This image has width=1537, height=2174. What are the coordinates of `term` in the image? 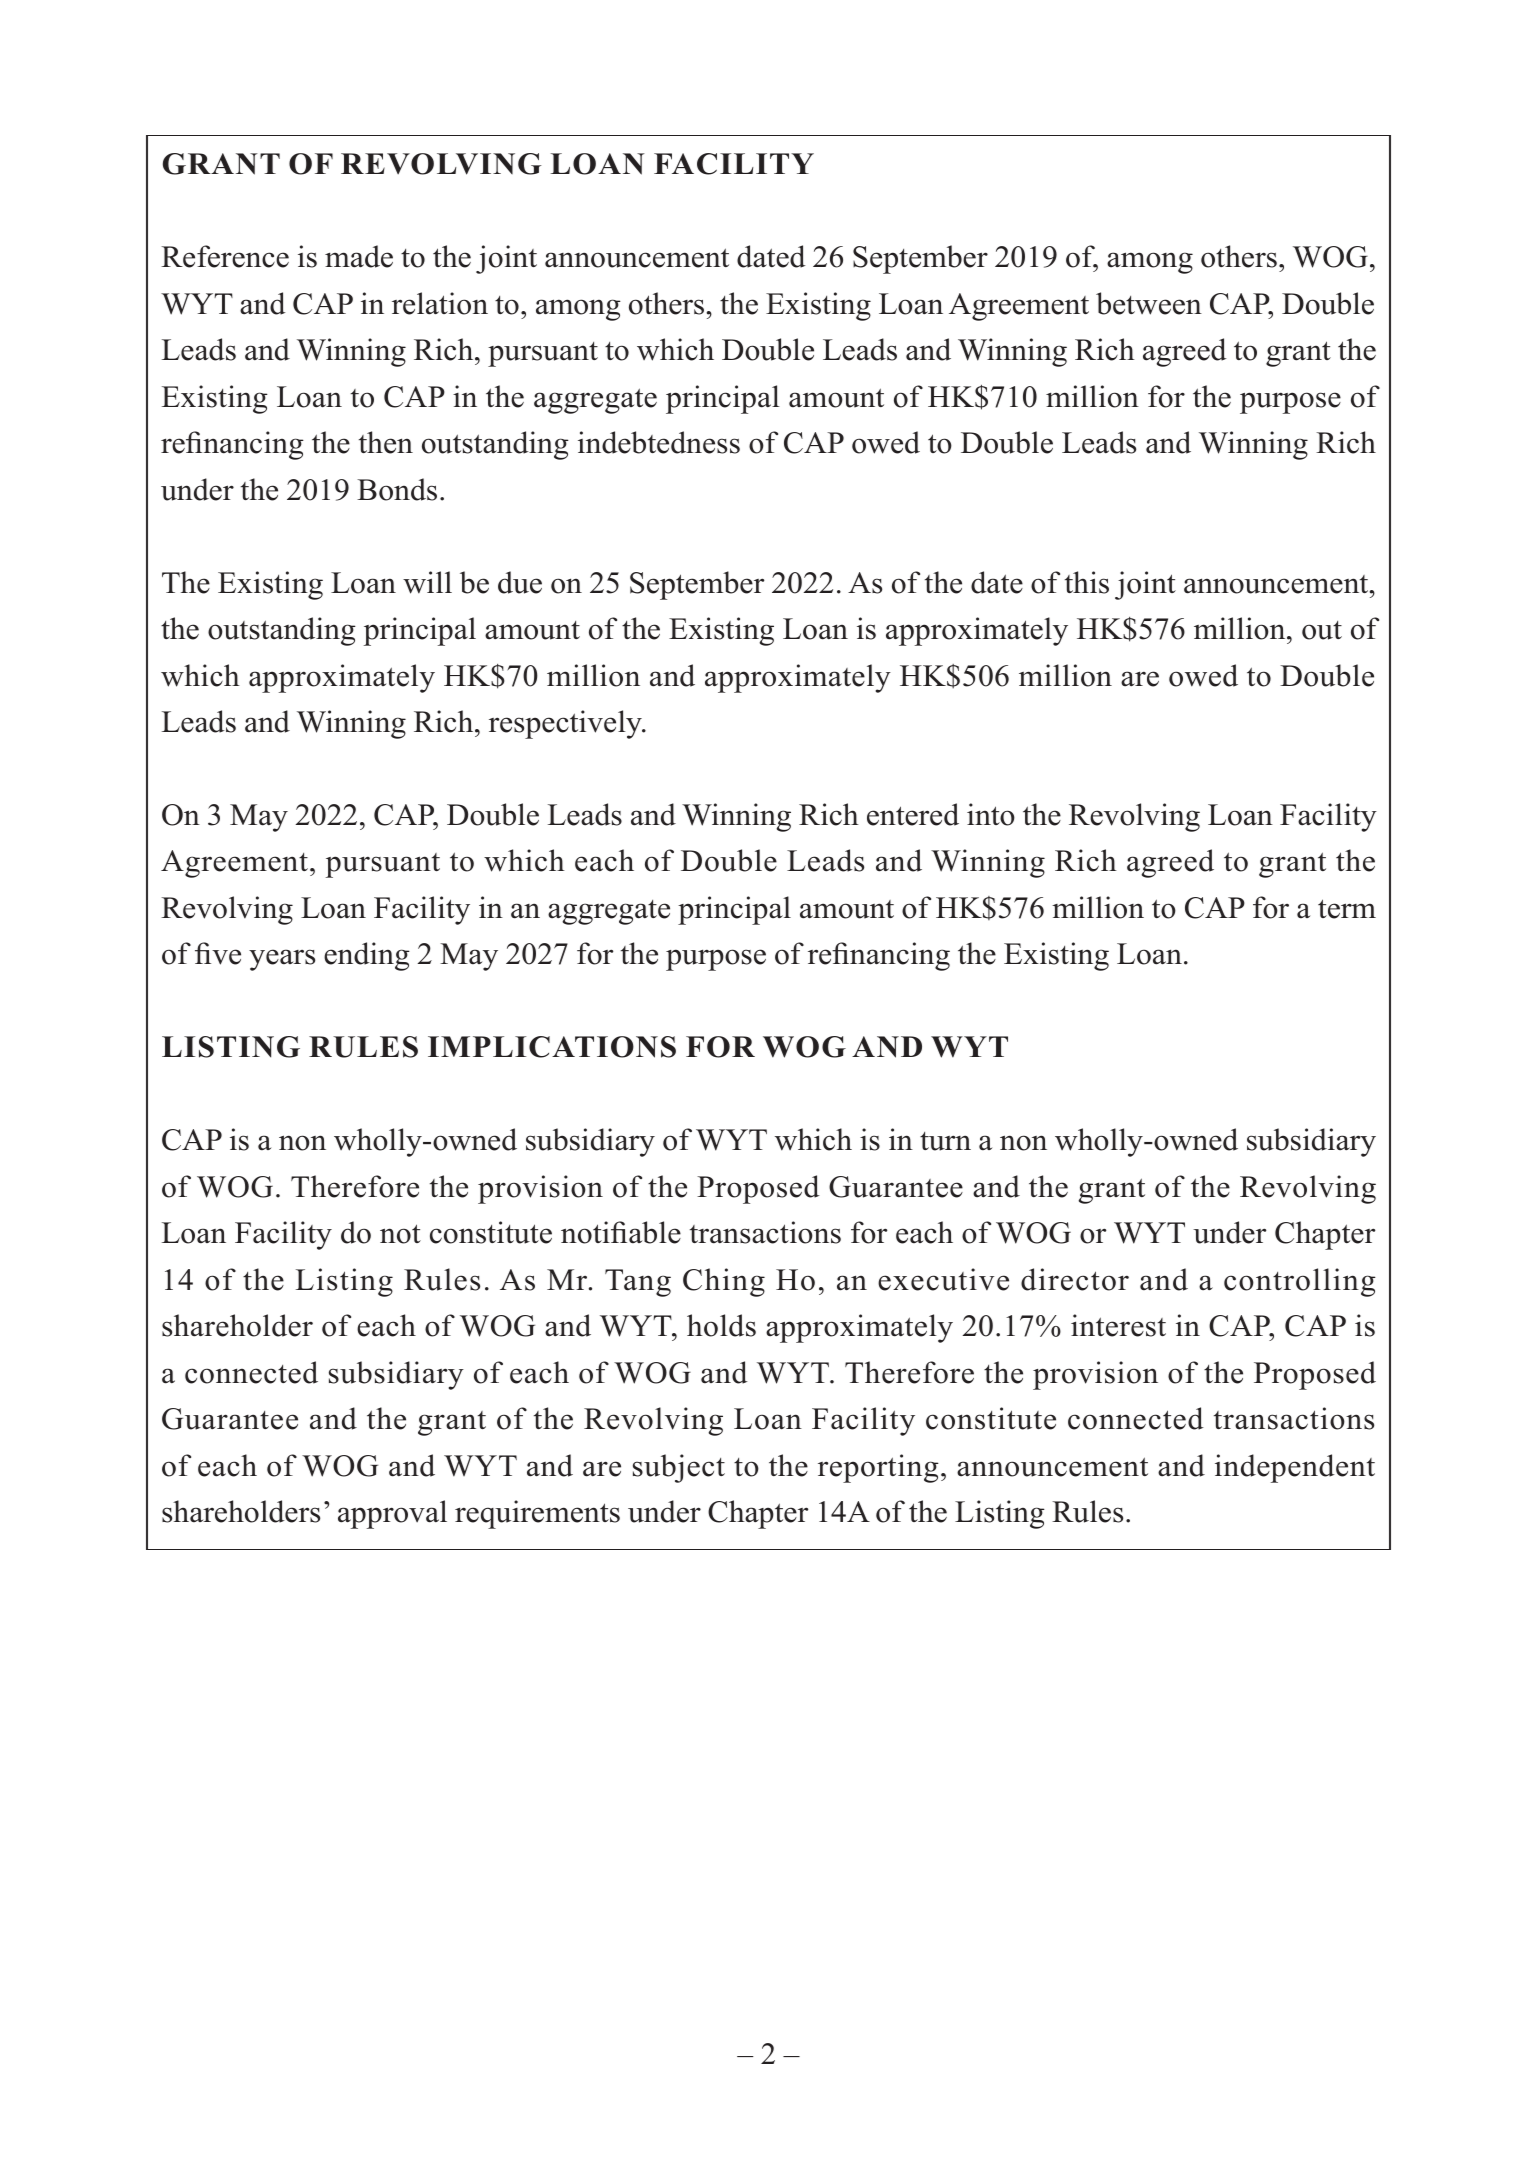 It's located at (1347, 909).
